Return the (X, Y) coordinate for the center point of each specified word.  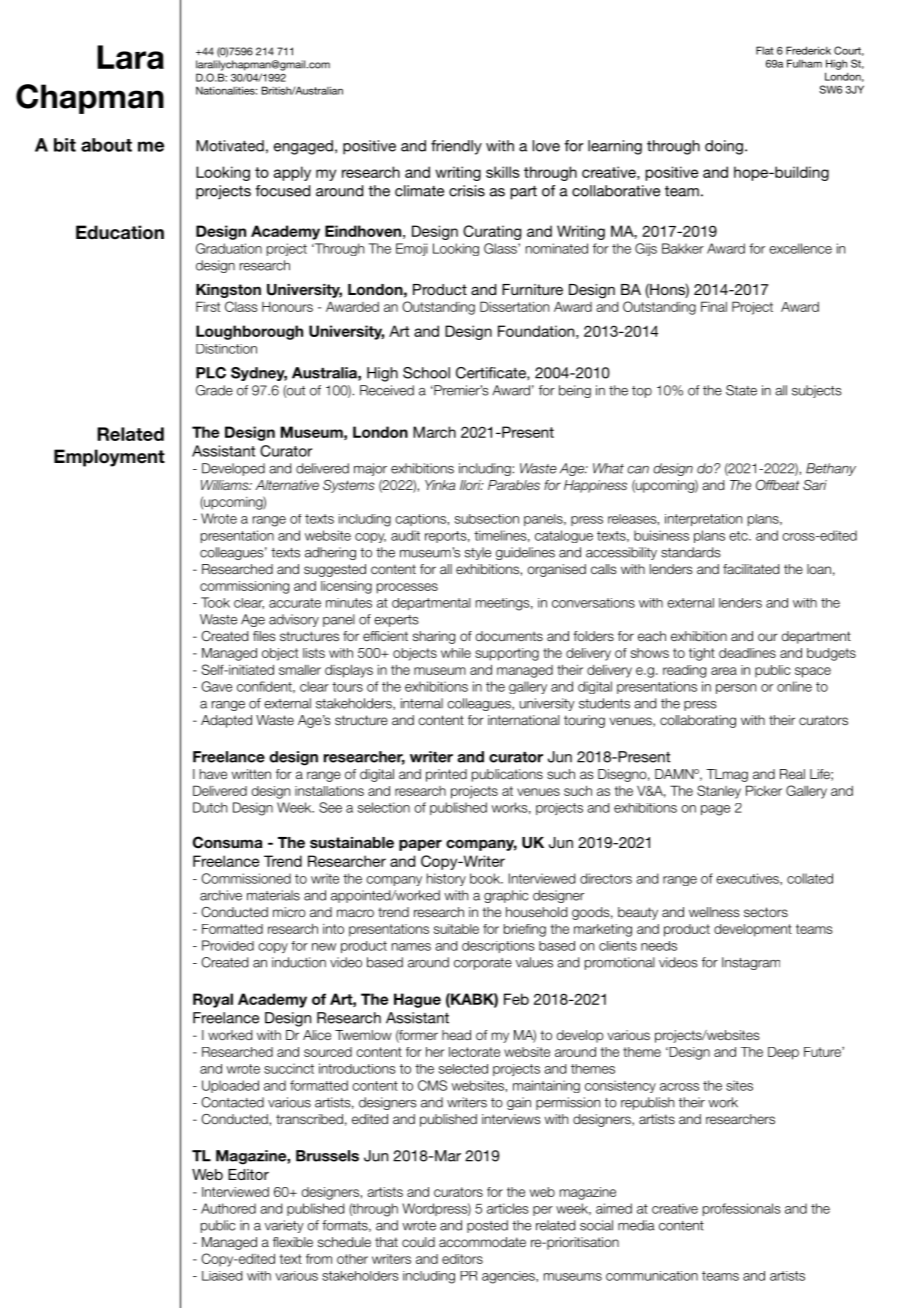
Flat (765, 50)
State (741, 390)
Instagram (751, 963)
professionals (742, 1209)
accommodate (482, 1242)
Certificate (492, 373)
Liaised (222, 1276)
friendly (456, 147)
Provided (228, 945)
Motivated (230, 146)
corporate (483, 964)
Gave (216, 686)
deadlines (747, 653)
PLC (211, 373)
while (456, 653)
